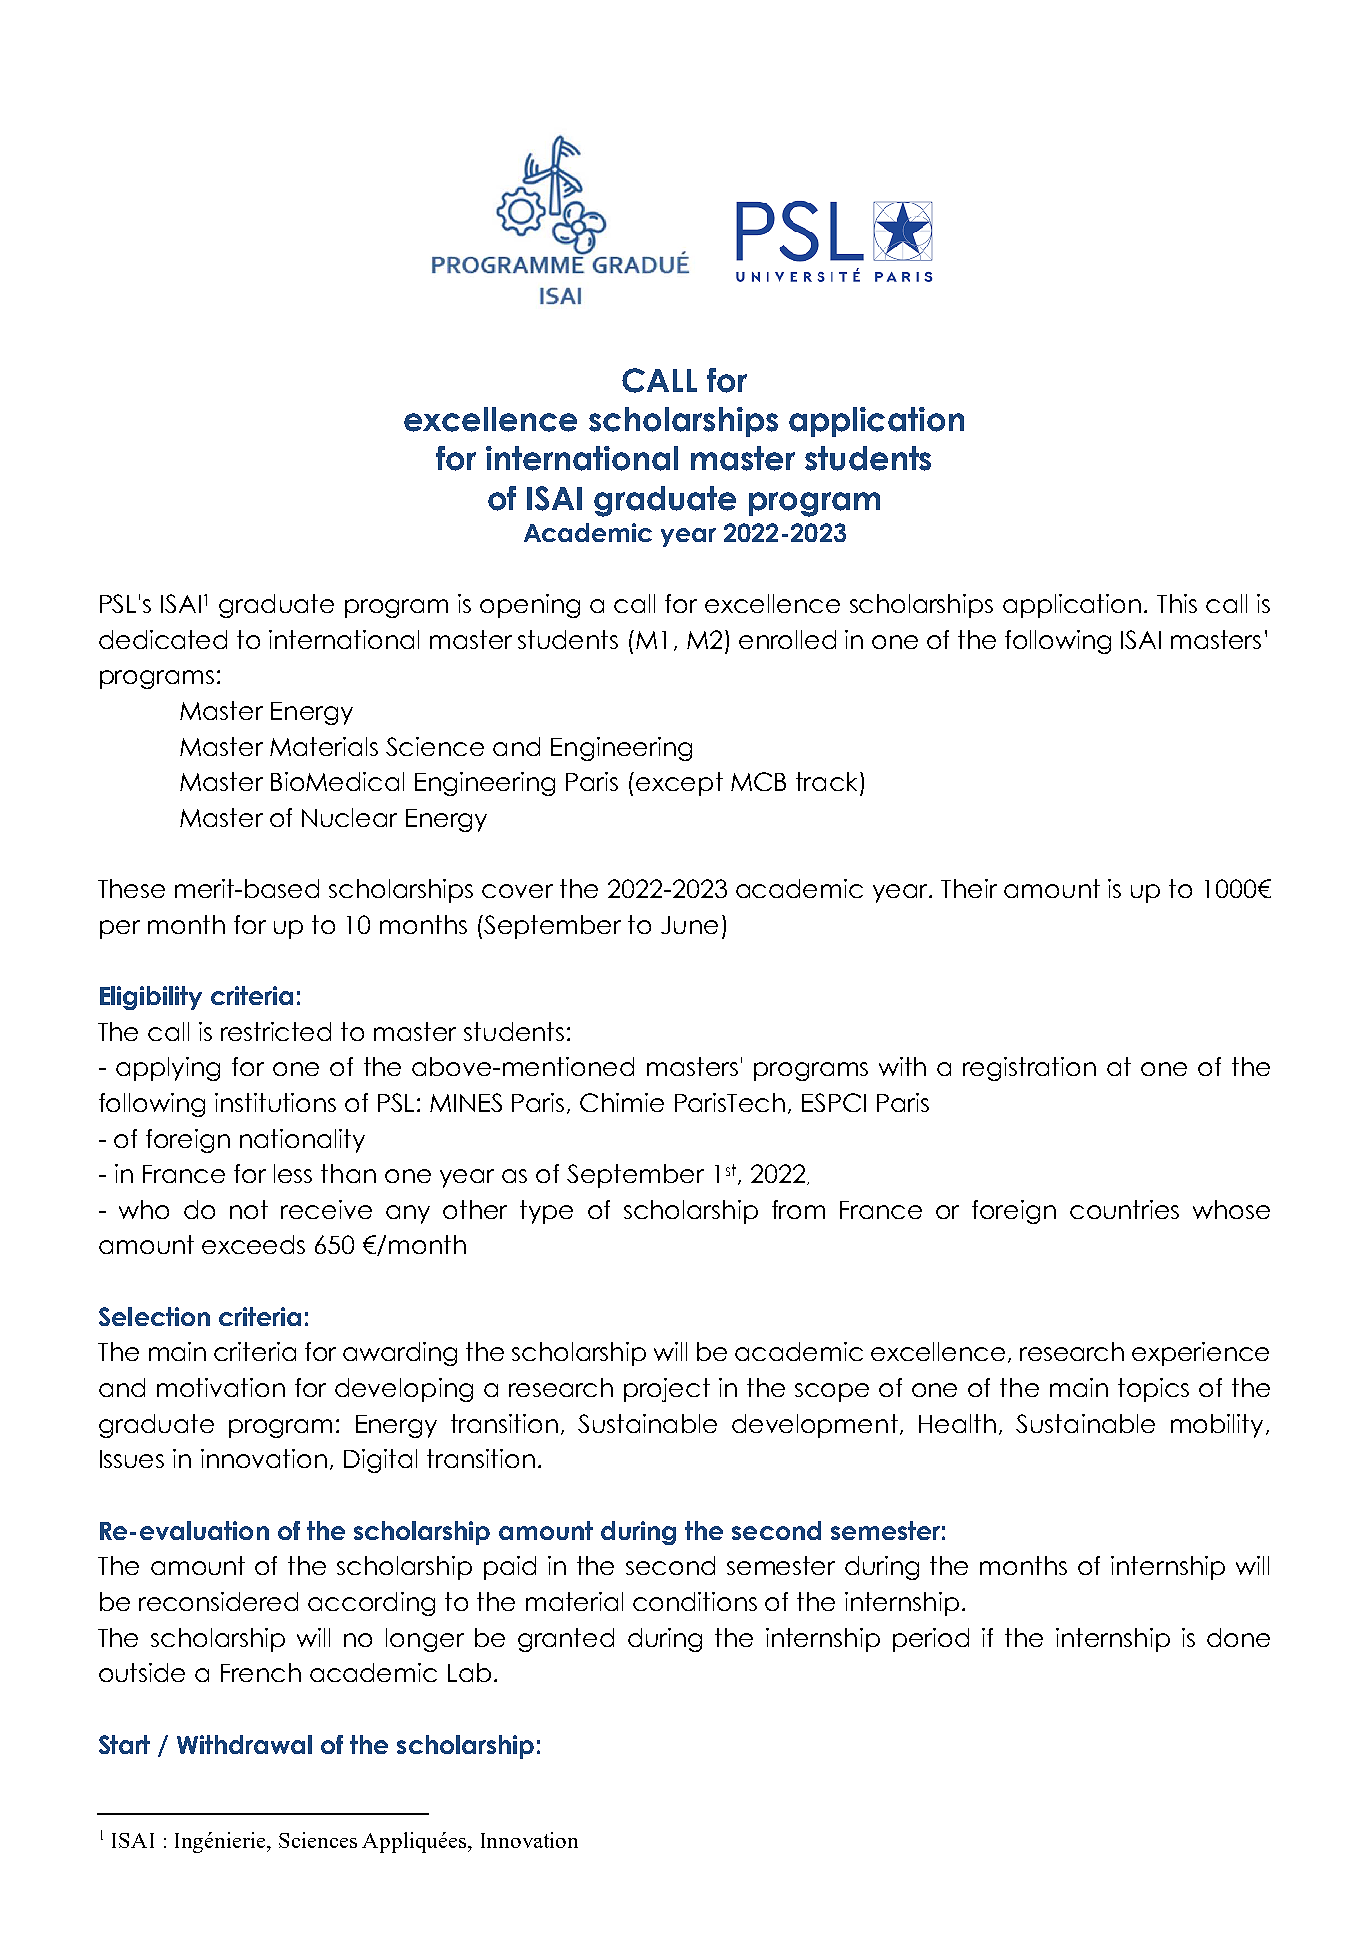 Image resolution: width=1368 pixels, height=1935 pixels. I want to click on enrolled, so click(787, 639).
